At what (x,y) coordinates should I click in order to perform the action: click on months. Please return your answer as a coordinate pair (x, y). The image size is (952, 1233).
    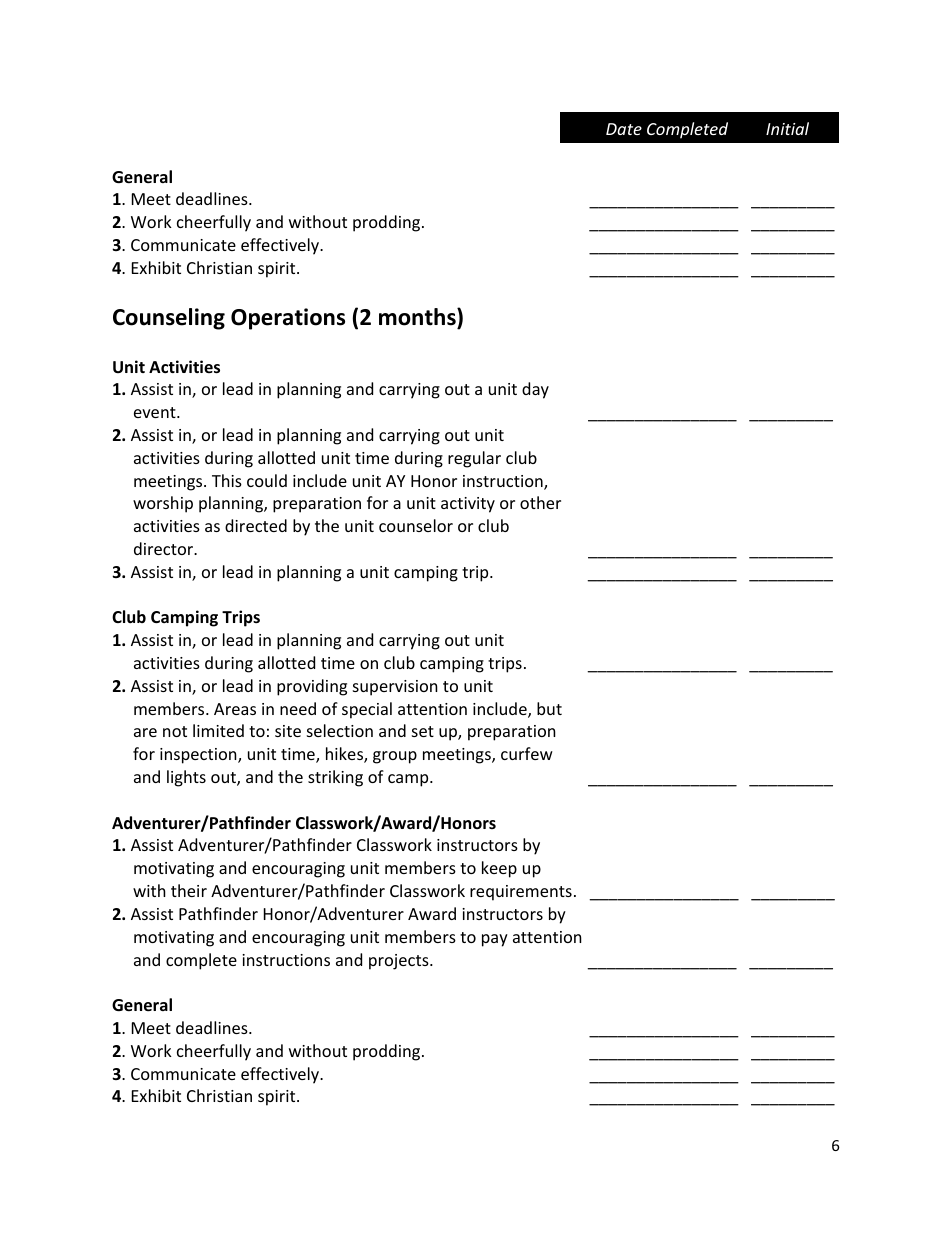
    Looking at the image, I should click on (418, 318).
